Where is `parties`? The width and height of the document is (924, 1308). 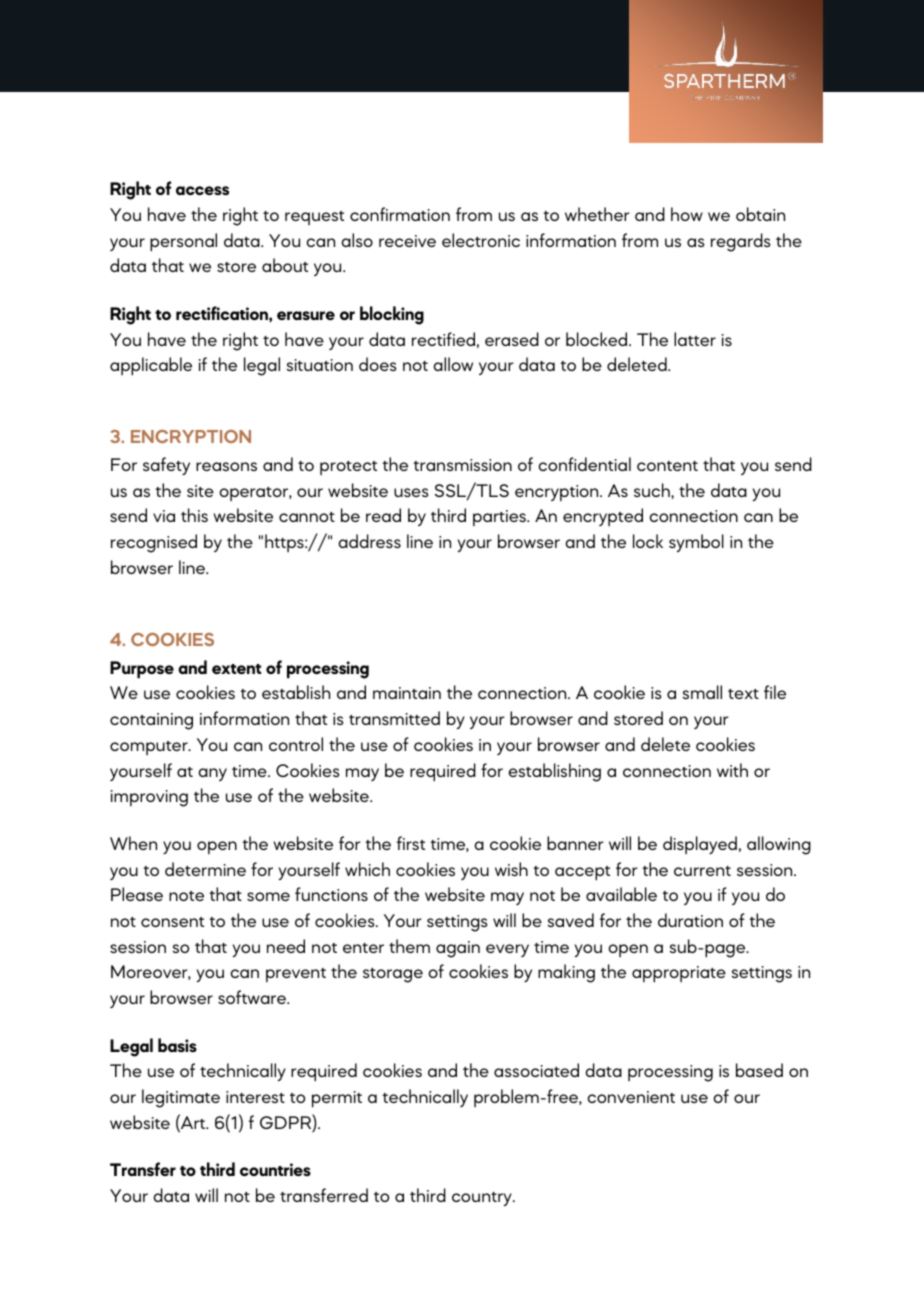
parties is located at coordinates (500, 518).
